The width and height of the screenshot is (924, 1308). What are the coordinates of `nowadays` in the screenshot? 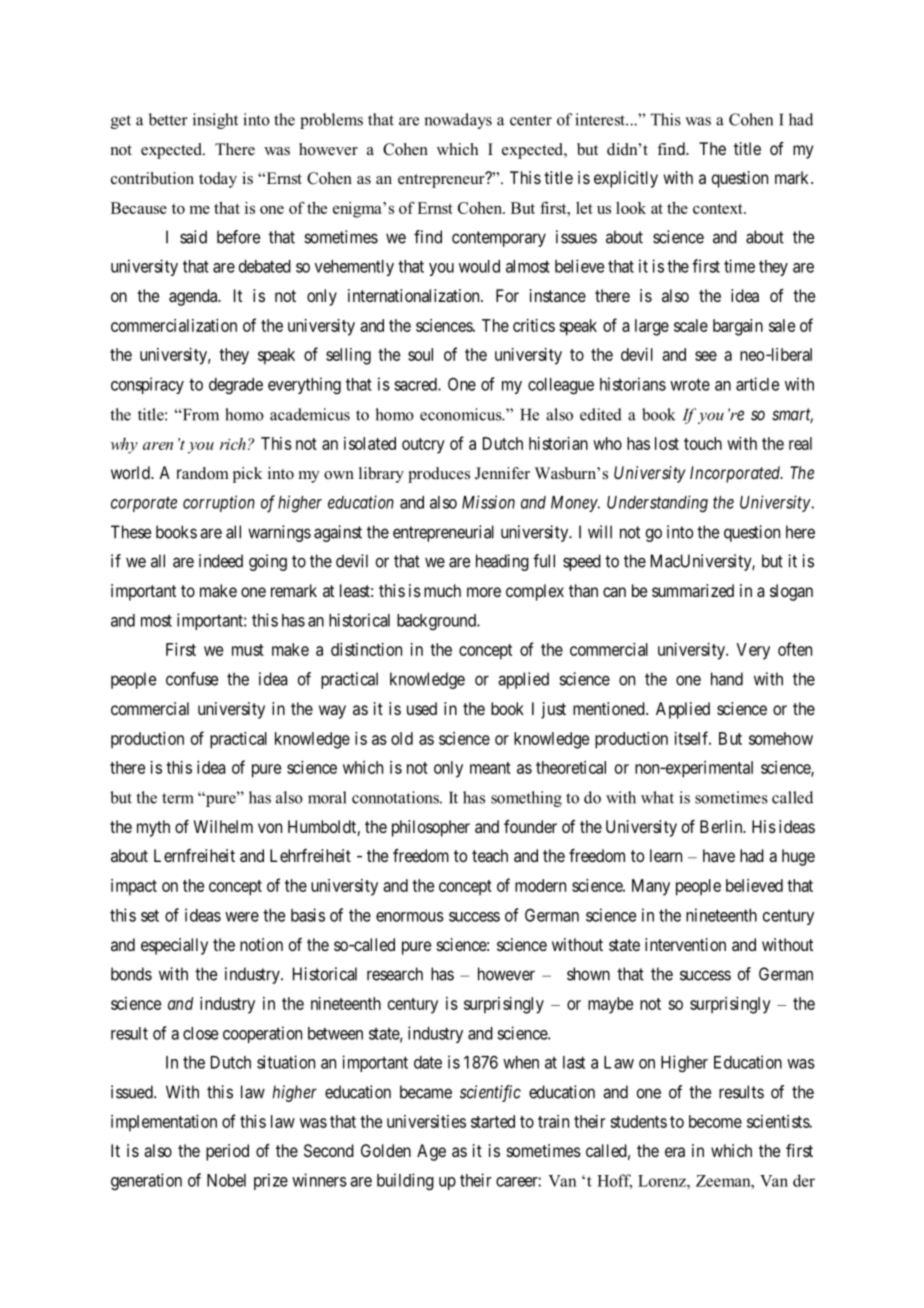 It's located at (458, 121).
